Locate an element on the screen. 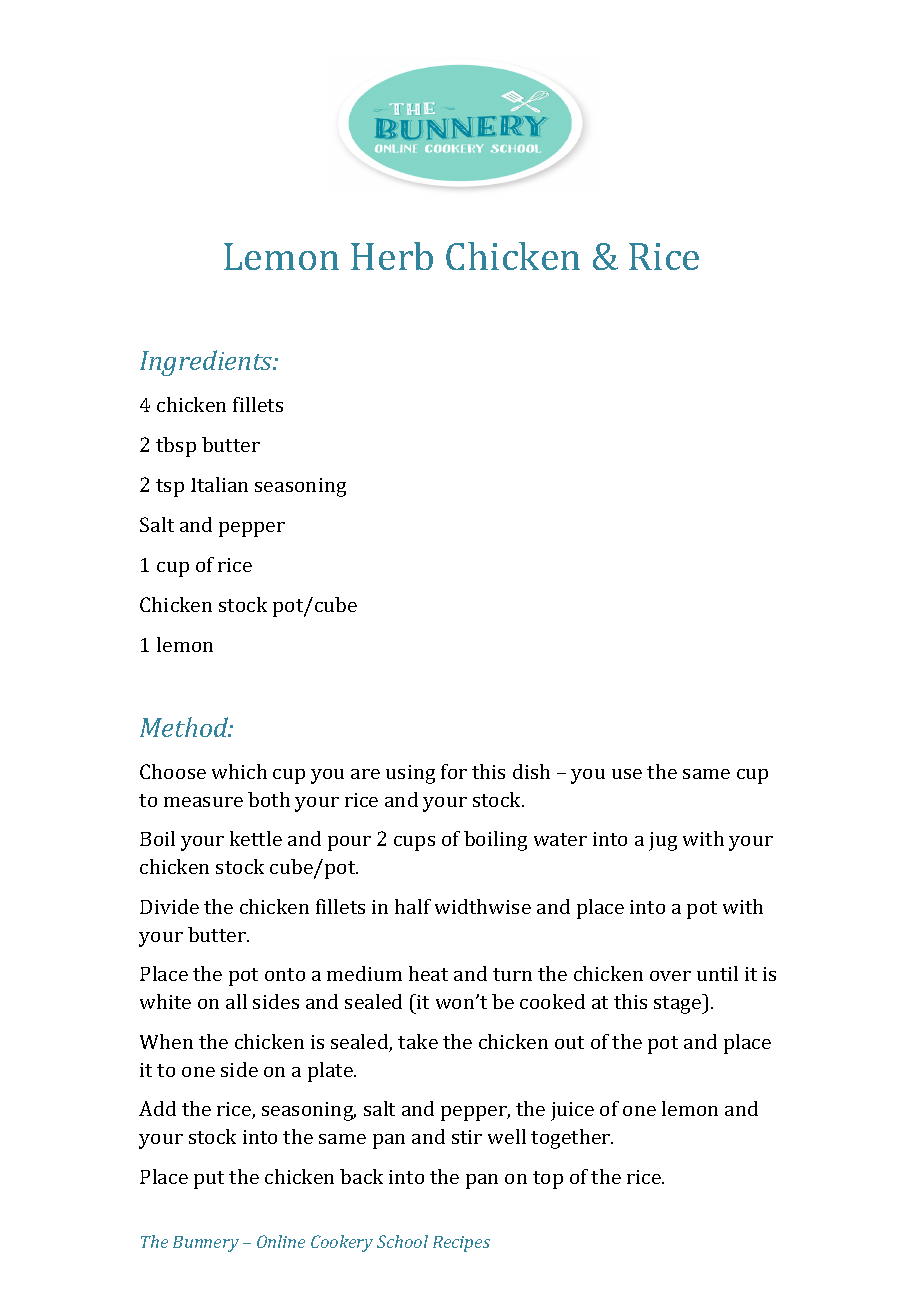  tsp is located at coordinates (170, 488).
